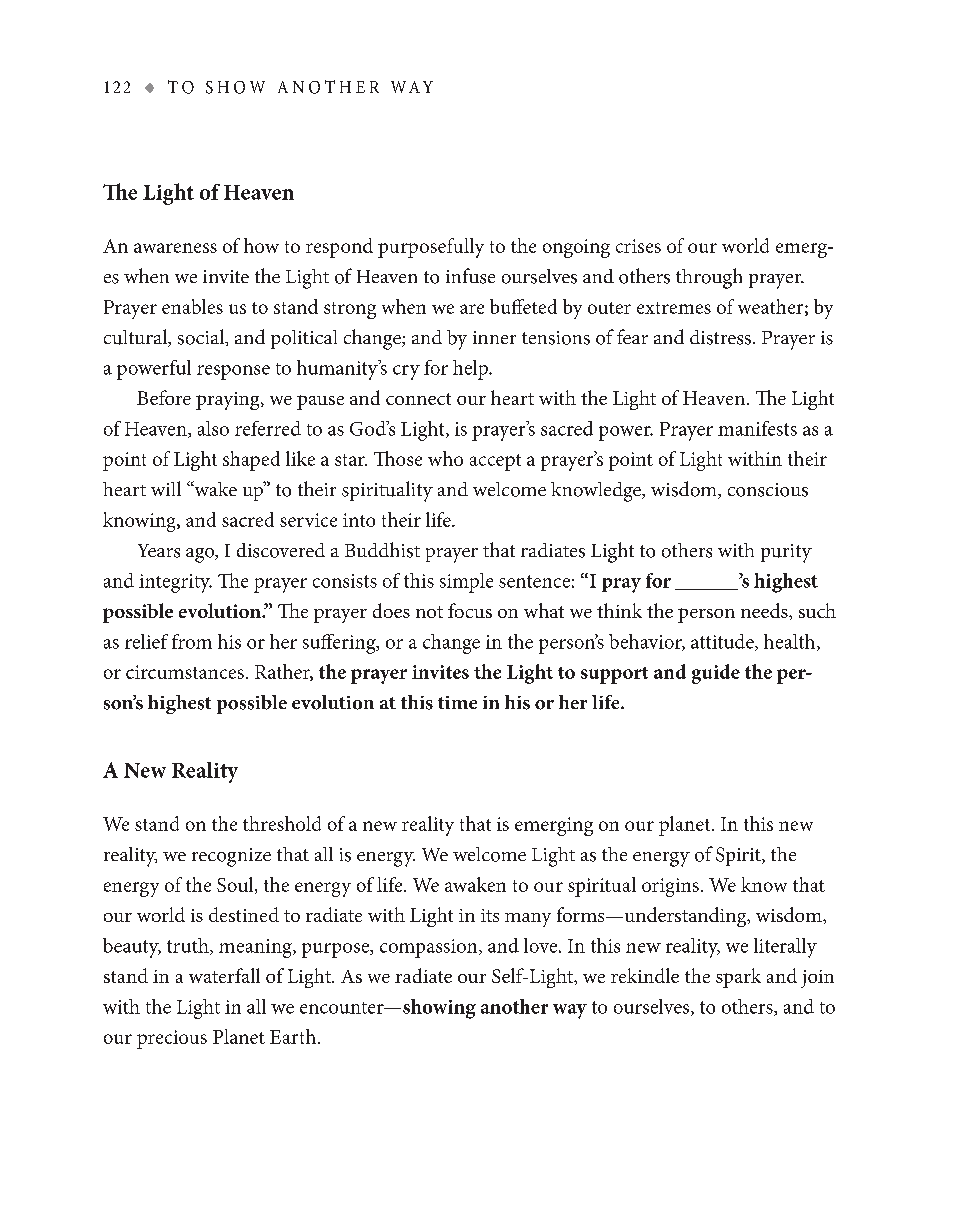 The width and height of the image is (958, 1232). Describe the element at coordinates (709, 278) in the image. I see `through` at that location.
